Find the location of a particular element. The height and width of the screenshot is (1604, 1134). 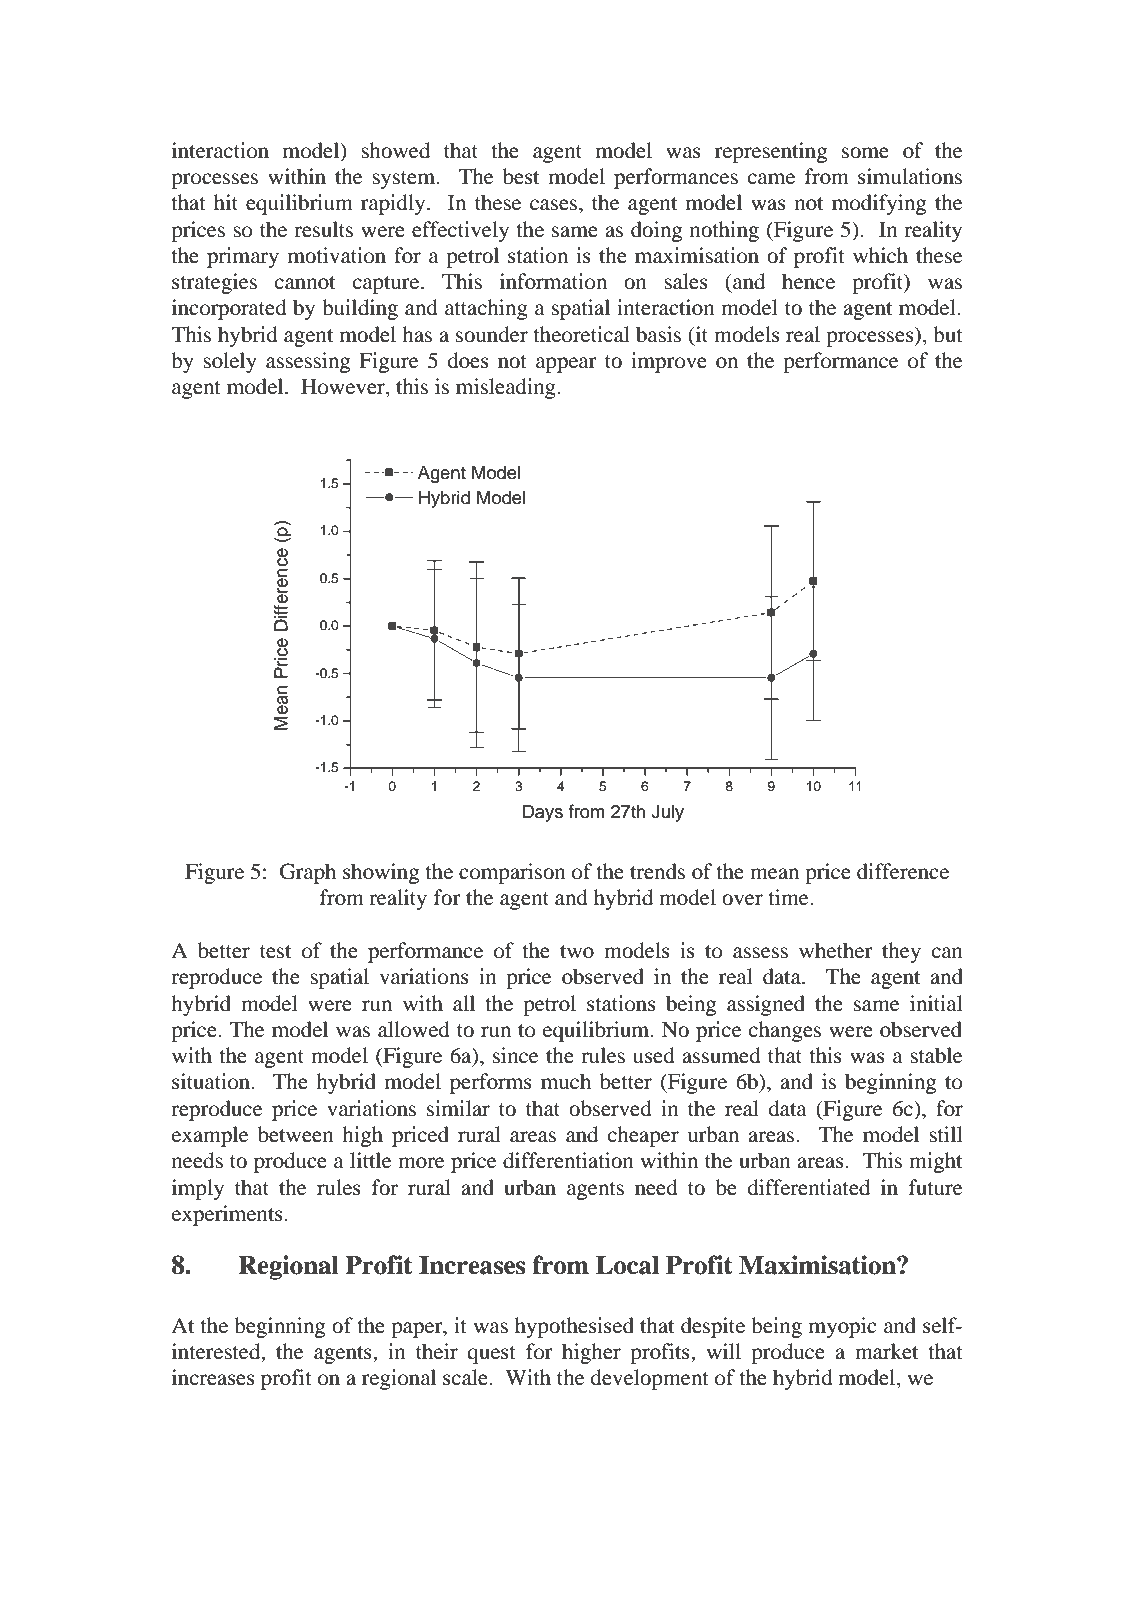

misleading is located at coordinates (507, 388).
